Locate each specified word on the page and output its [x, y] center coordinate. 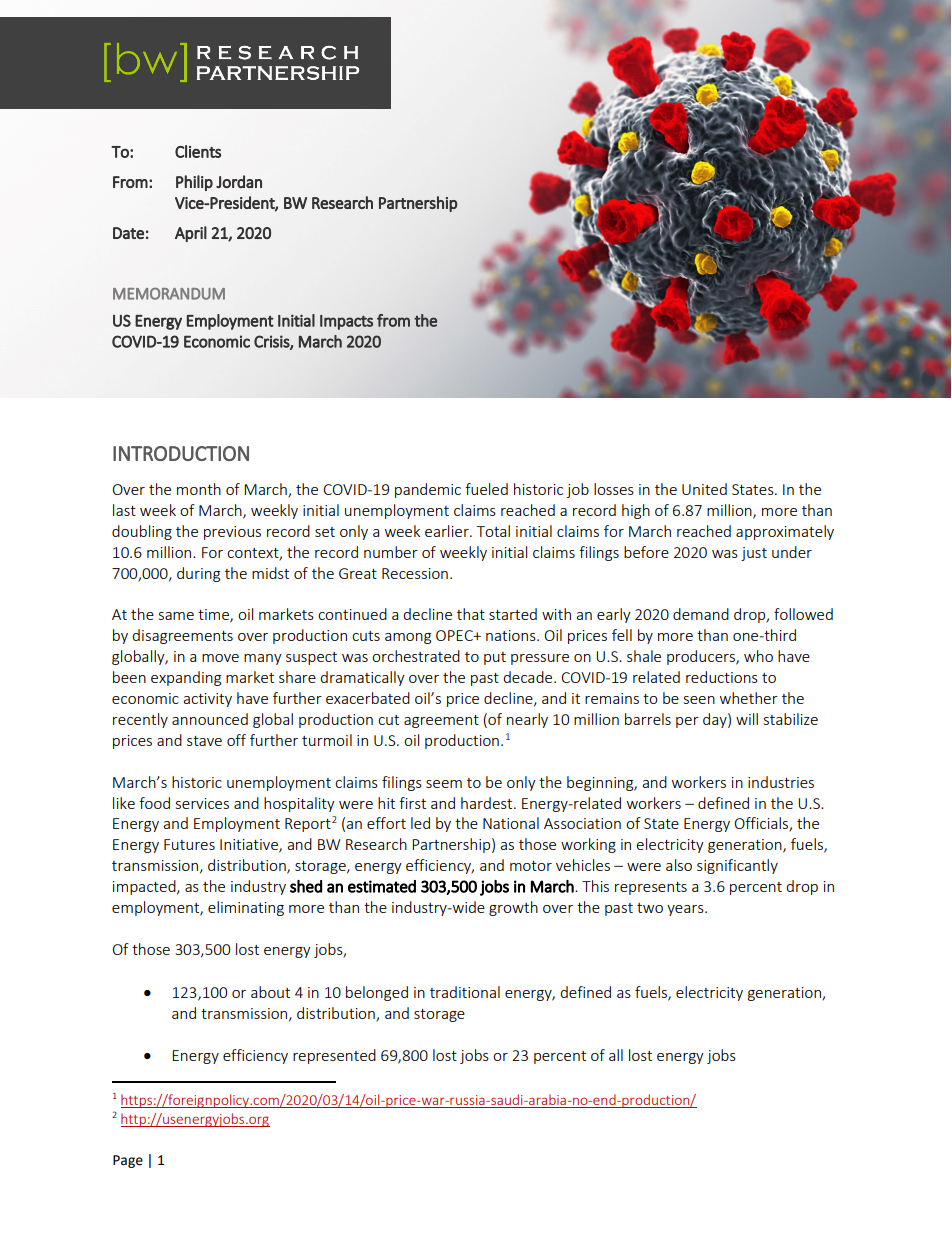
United [704, 489]
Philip [194, 183]
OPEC [455, 635]
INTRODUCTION [181, 453]
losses [614, 489]
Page [128, 1161]
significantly [737, 866]
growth [513, 908]
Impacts [346, 322]
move [220, 658]
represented [334, 1056]
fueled [486, 489]
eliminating [246, 908]
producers [702, 657]
